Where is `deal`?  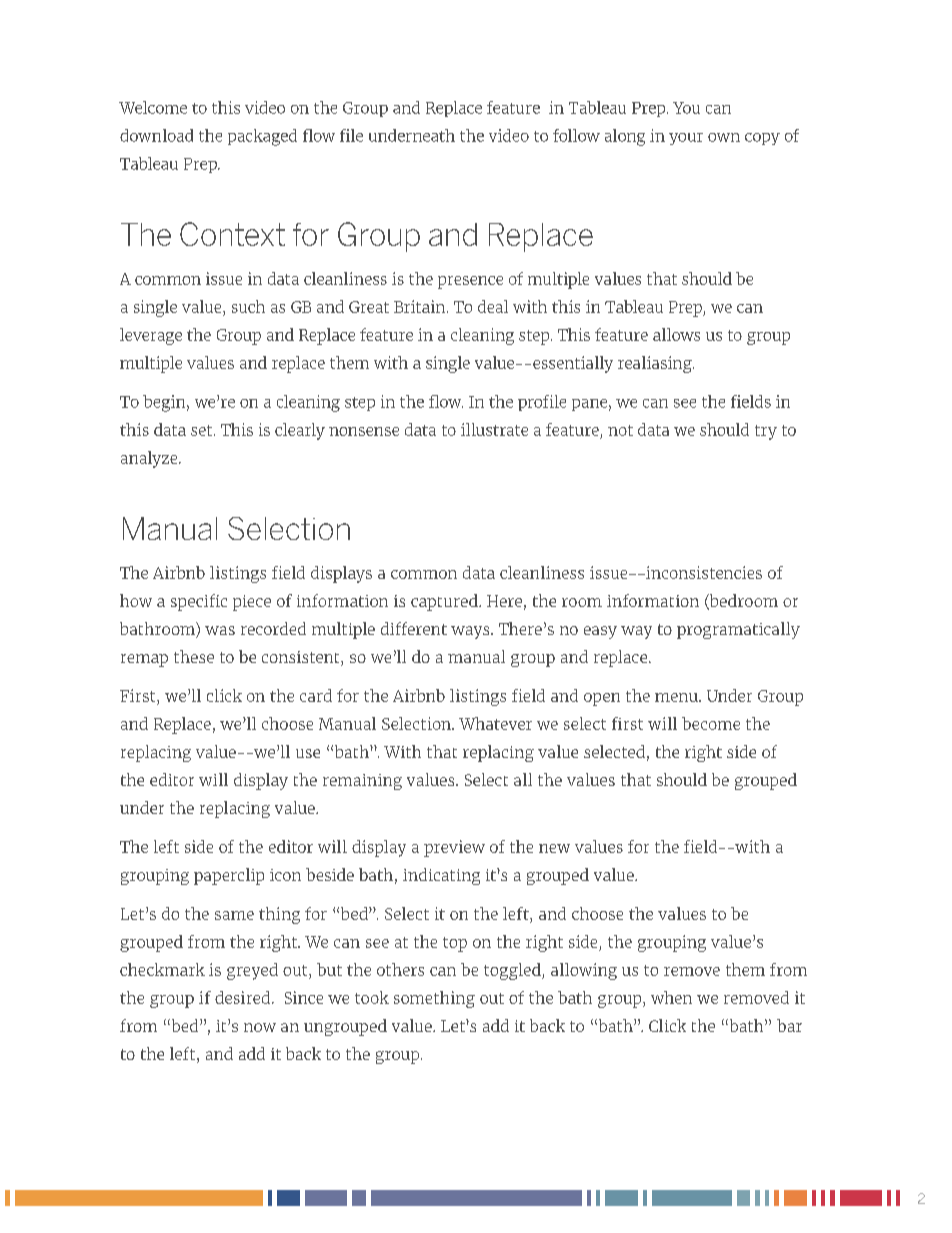 deal is located at coordinates (493, 306).
